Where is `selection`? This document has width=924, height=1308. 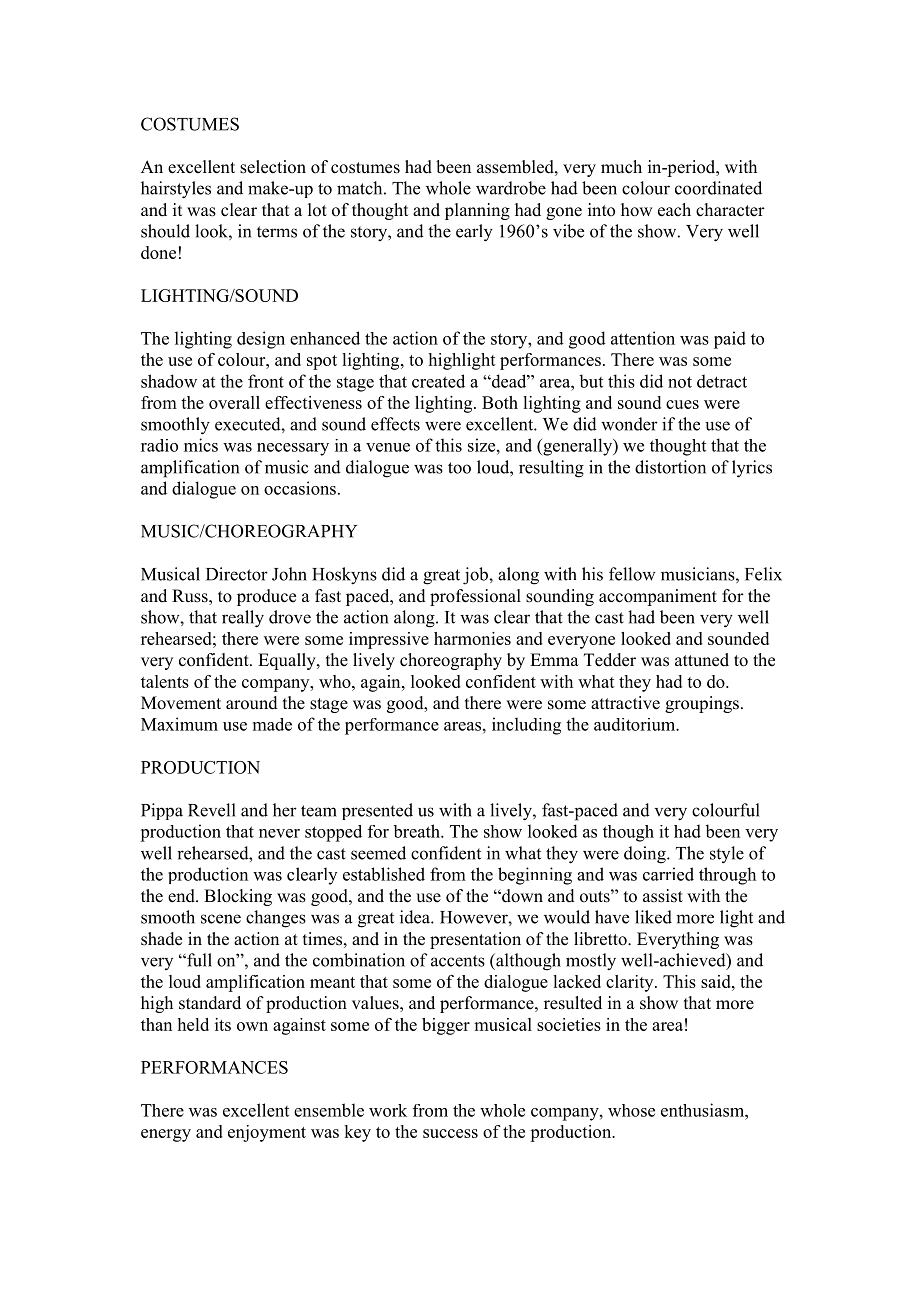
selection is located at coordinates (273, 167).
